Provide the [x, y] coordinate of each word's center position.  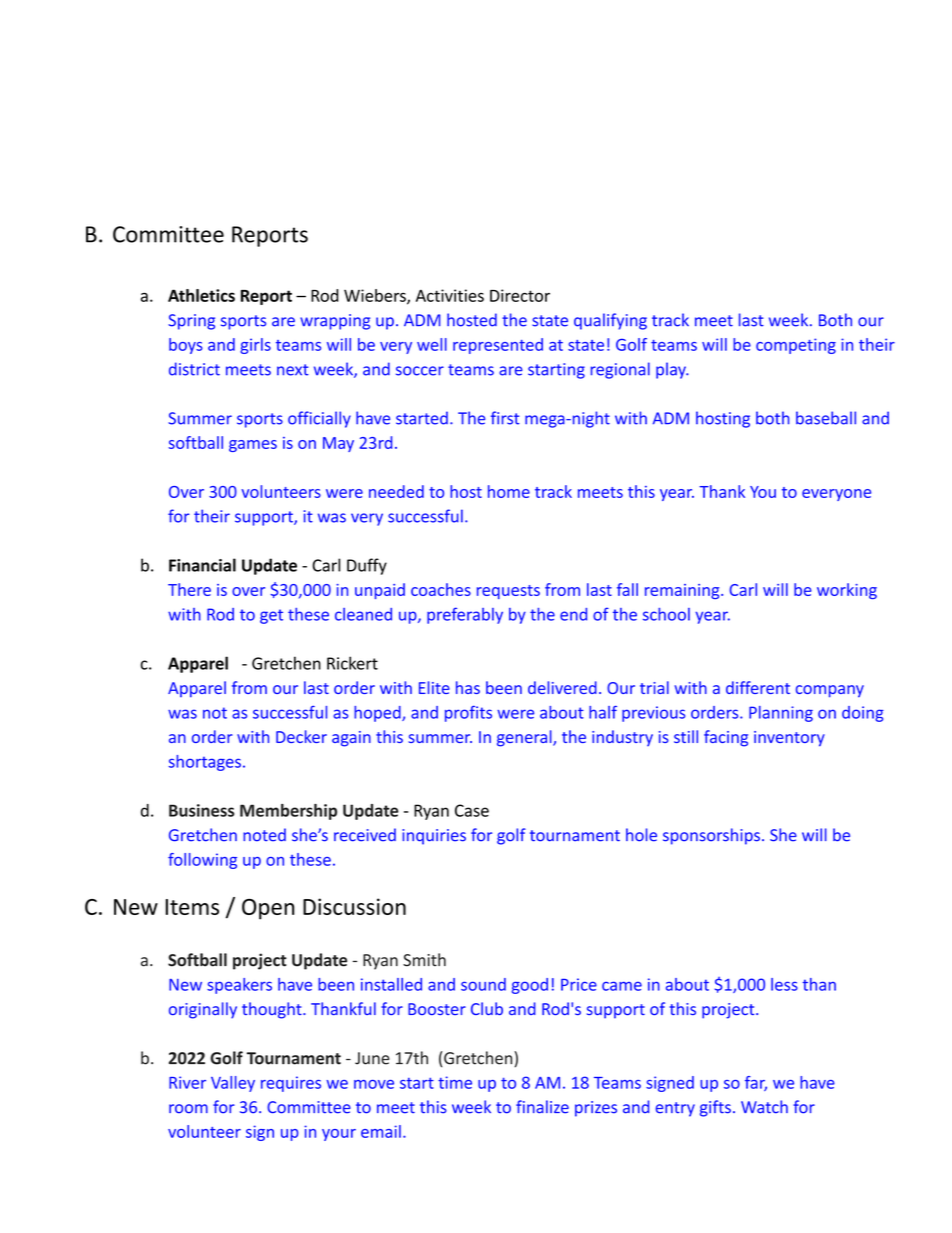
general [525, 738]
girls [255, 346]
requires [291, 1084]
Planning [781, 714]
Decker [301, 736]
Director [520, 295]
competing [796, 346]
